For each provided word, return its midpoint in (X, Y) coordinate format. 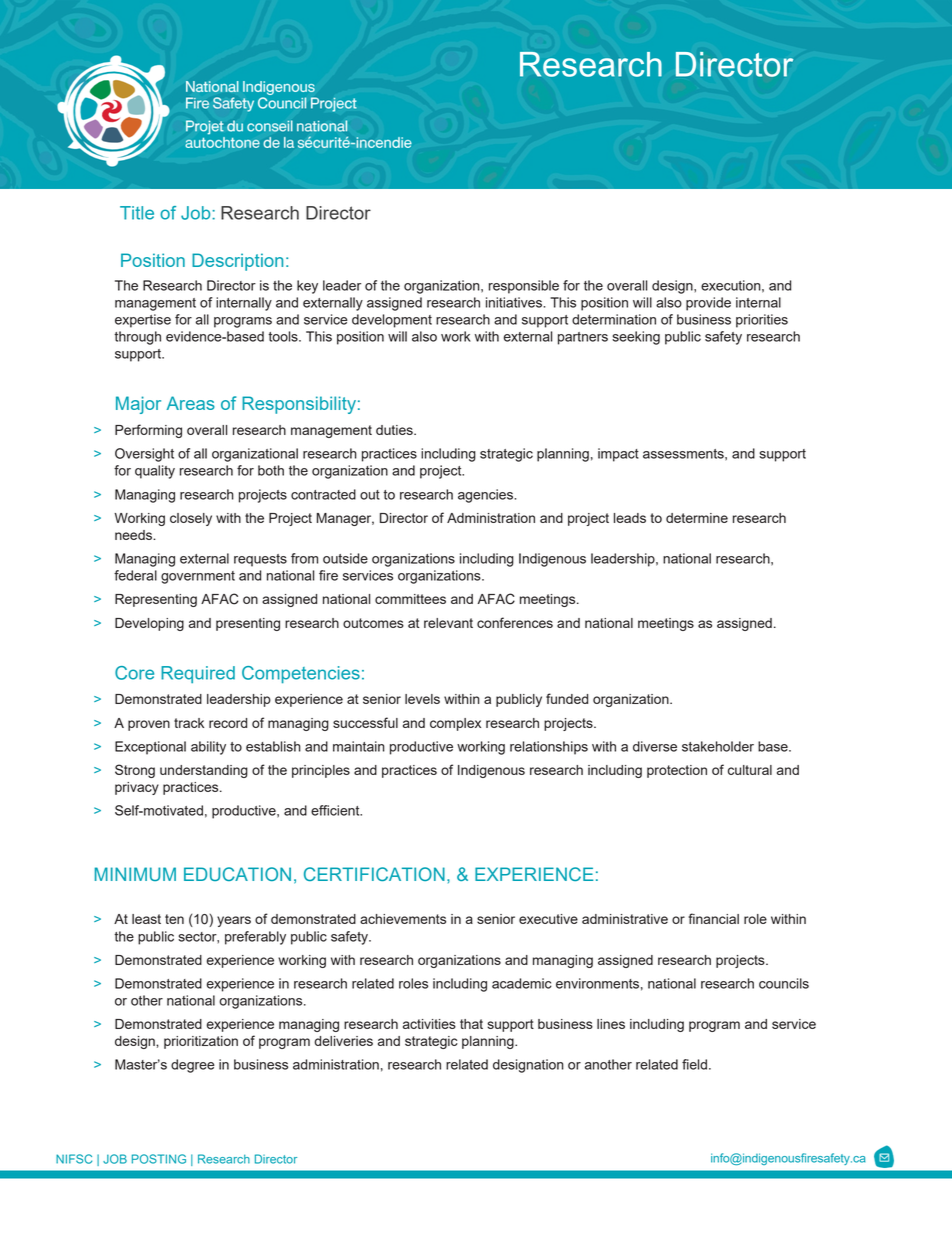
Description (237, 262)
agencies (486, 496)
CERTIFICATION (374, 874)
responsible (524, 287)
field (694, 1064)
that (471, 1024)
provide (708, 304)
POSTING (159, 1159)
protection (677, 771)
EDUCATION (237, 874)
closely (191, 519)
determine (697, 518)
